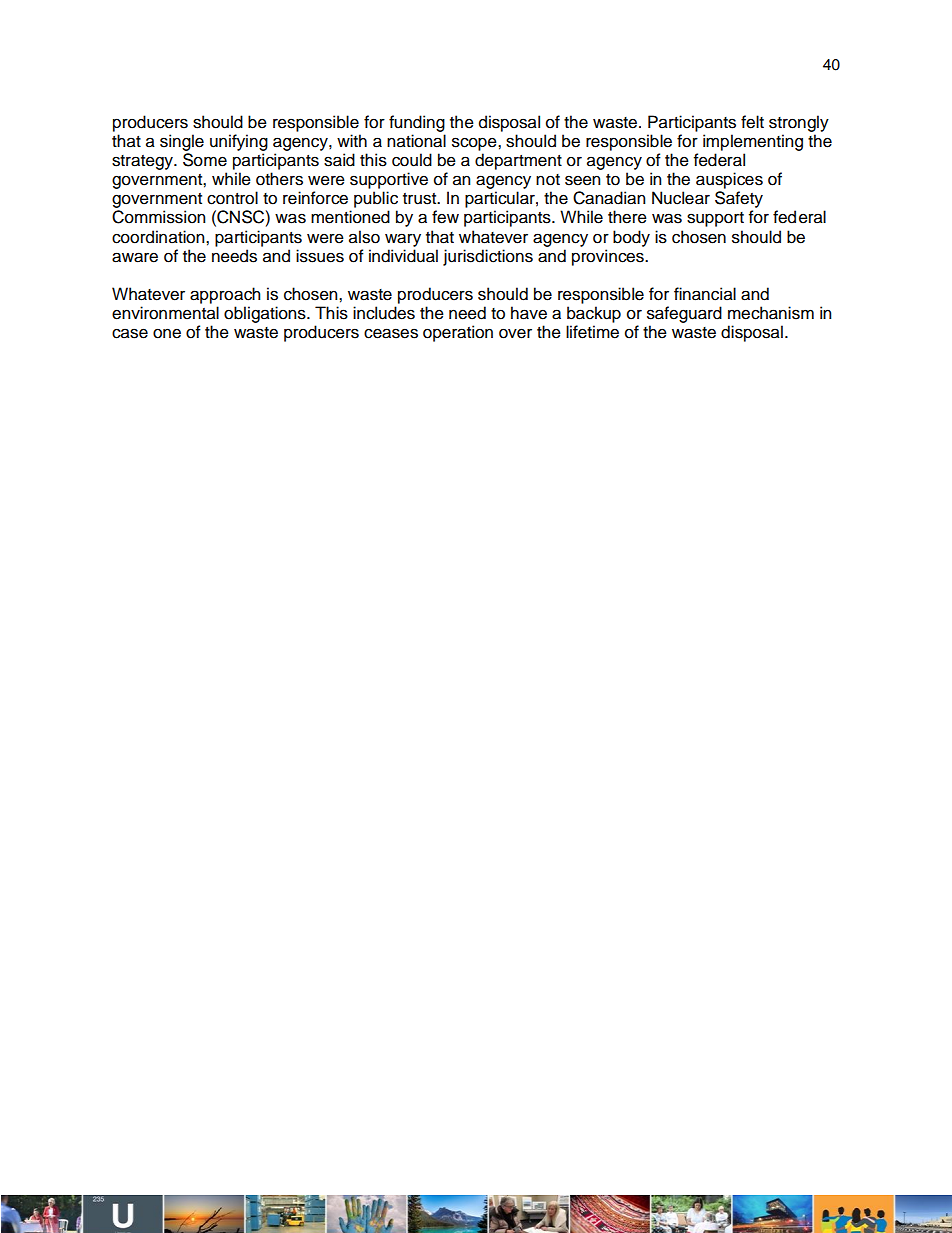 This screenshot has width=952, height=1233. Describe the element at coordinates (417, 123) in the screenshot. I see `funding` at that location.
